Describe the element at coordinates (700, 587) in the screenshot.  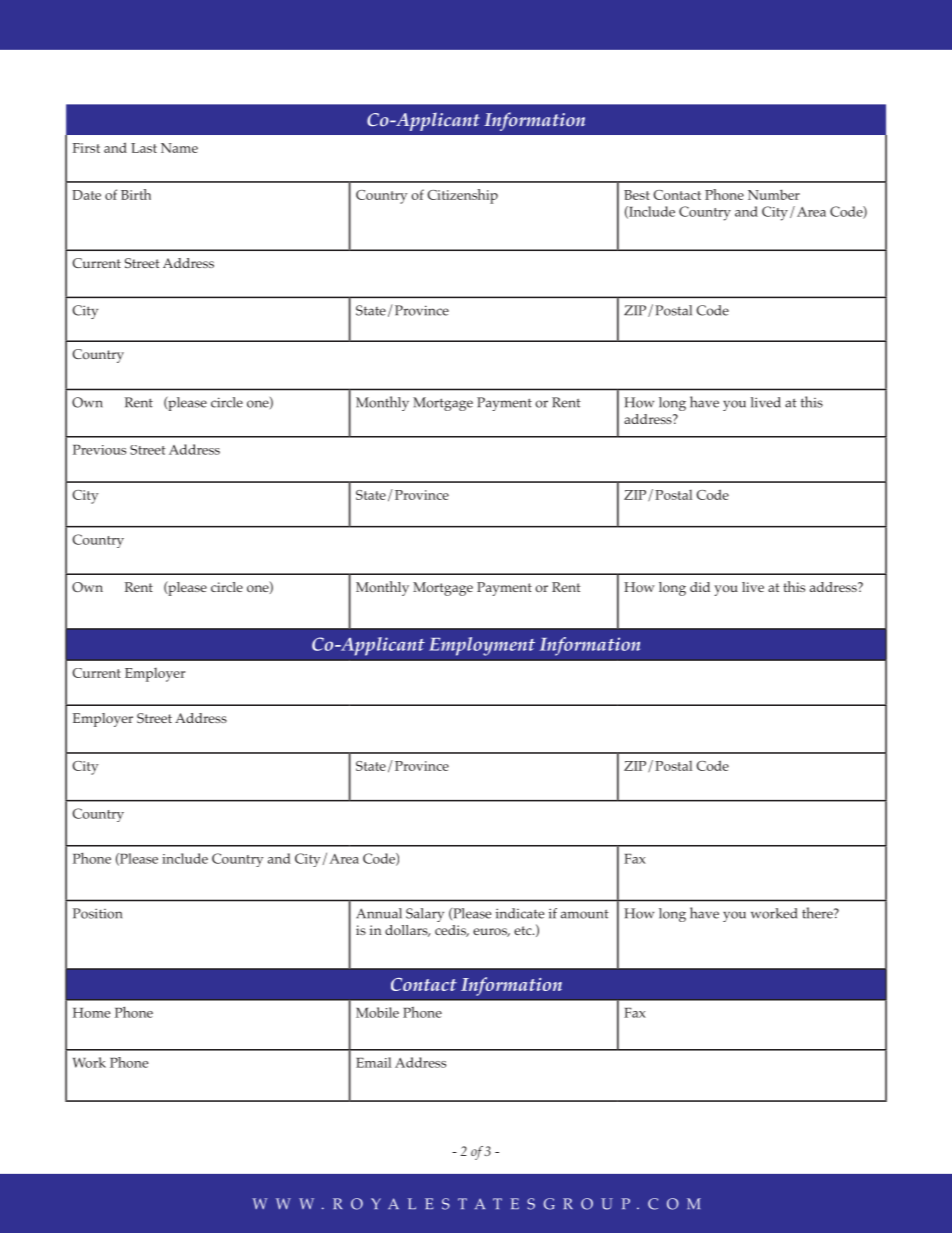
I see `did` at that location.
